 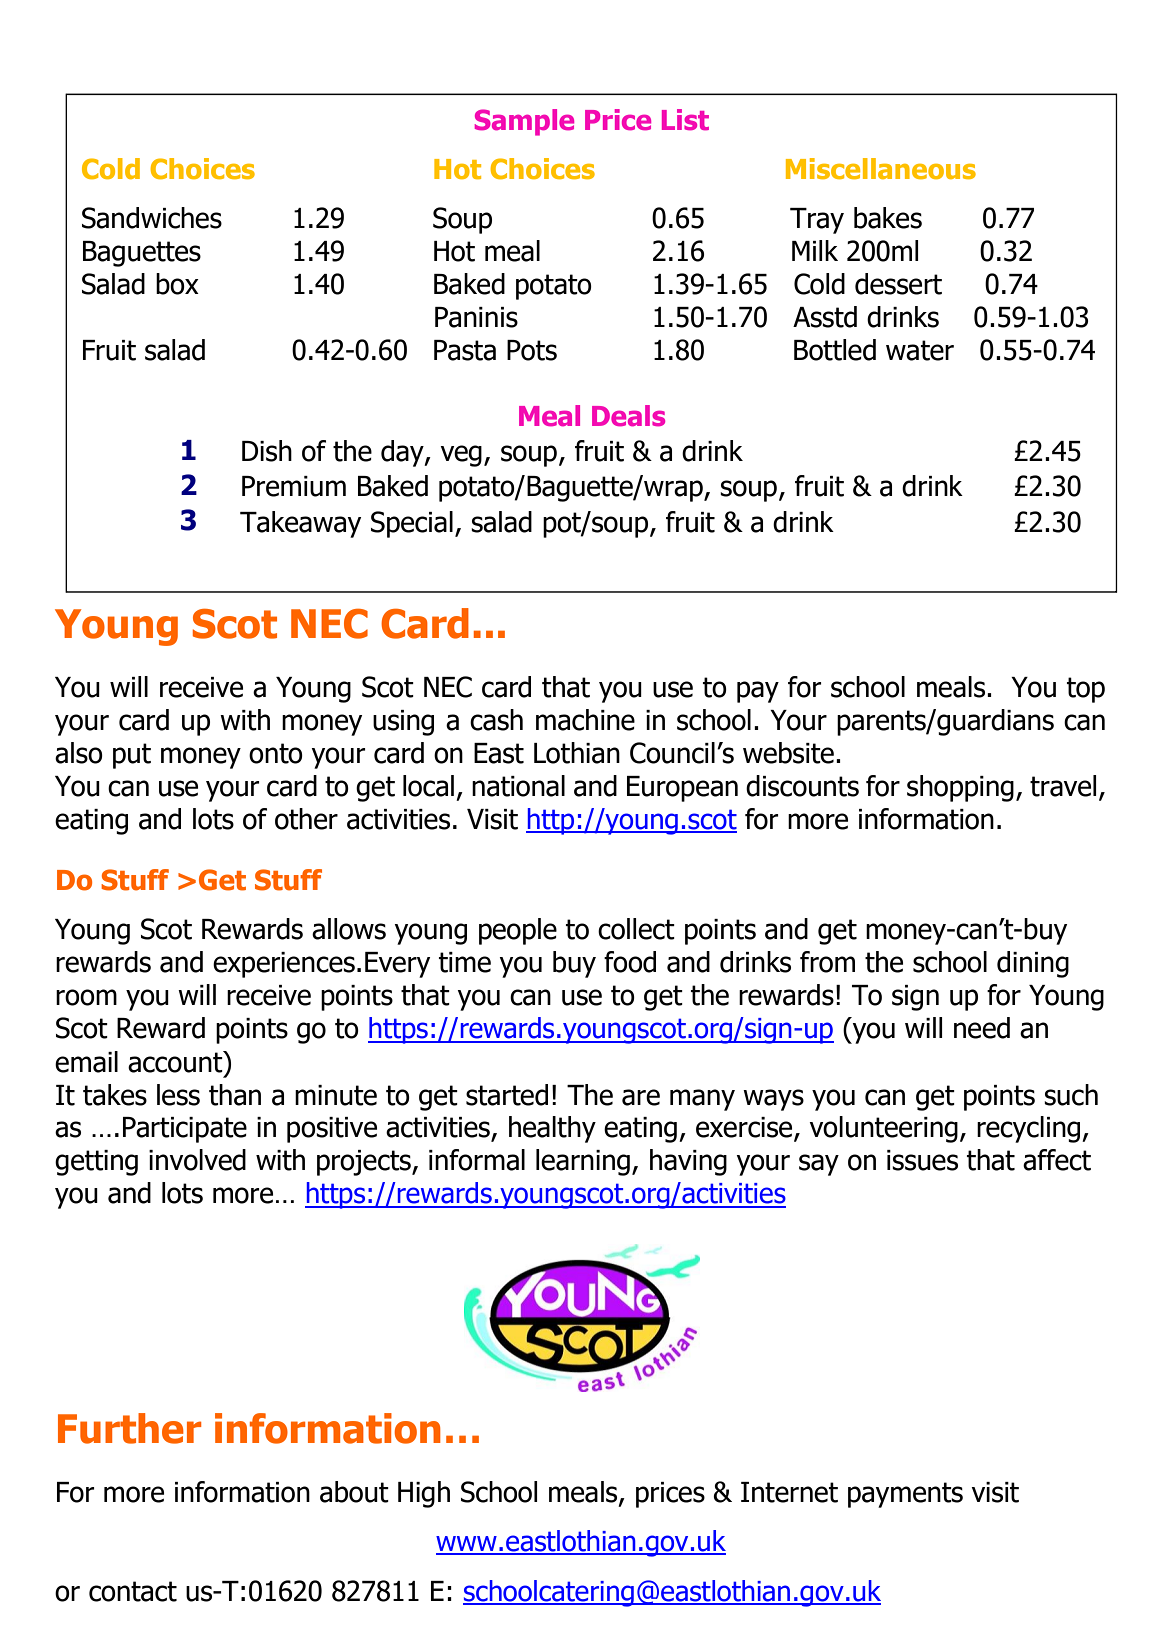 What do you see at coordinates (628, 416) in the image?
I see `Deals` at bounding box center [628, 416].
